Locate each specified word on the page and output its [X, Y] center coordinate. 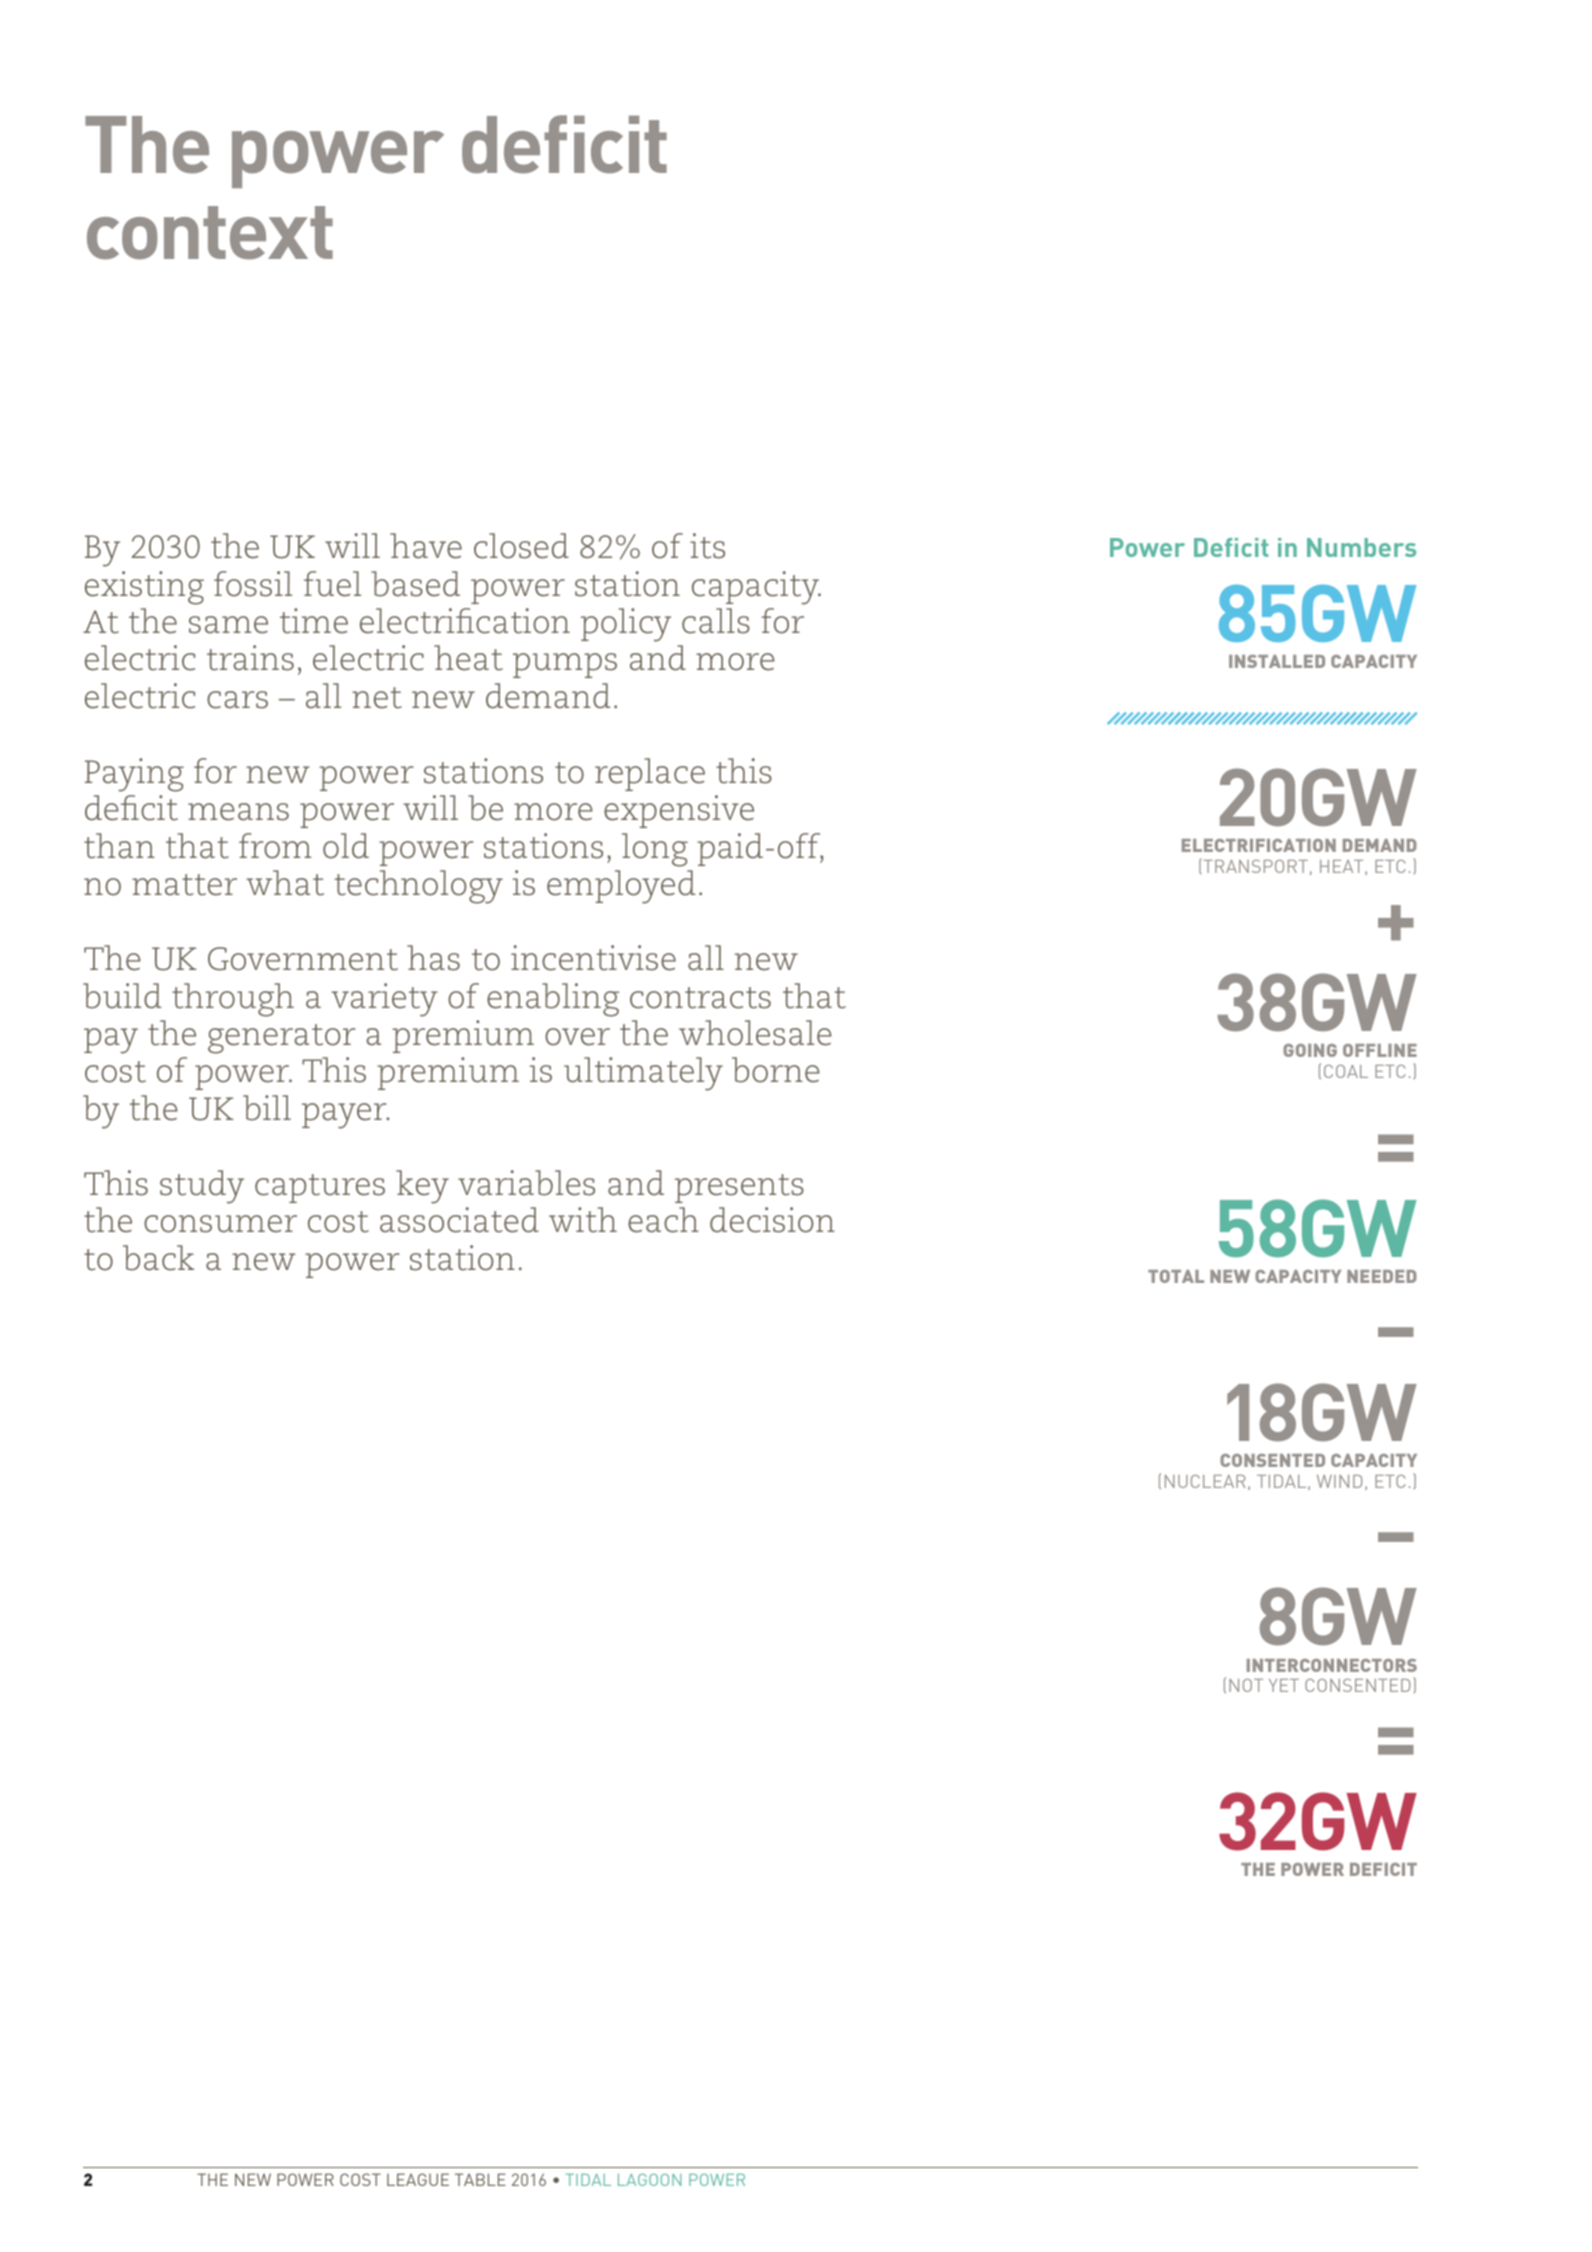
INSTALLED [1277, 661]
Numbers [1361, 547]
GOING [1310, 1050]
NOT [1246, 1685]
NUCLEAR [1205, 1481]
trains [250, 658]
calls [716, 621]
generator [281, 1039]
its [707, 546]
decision [772, 1220]
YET [1284, 1685]
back [158, 1258]
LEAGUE [418, 2179]
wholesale [755, 1033]
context [210, 233]
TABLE [480, 2179]
